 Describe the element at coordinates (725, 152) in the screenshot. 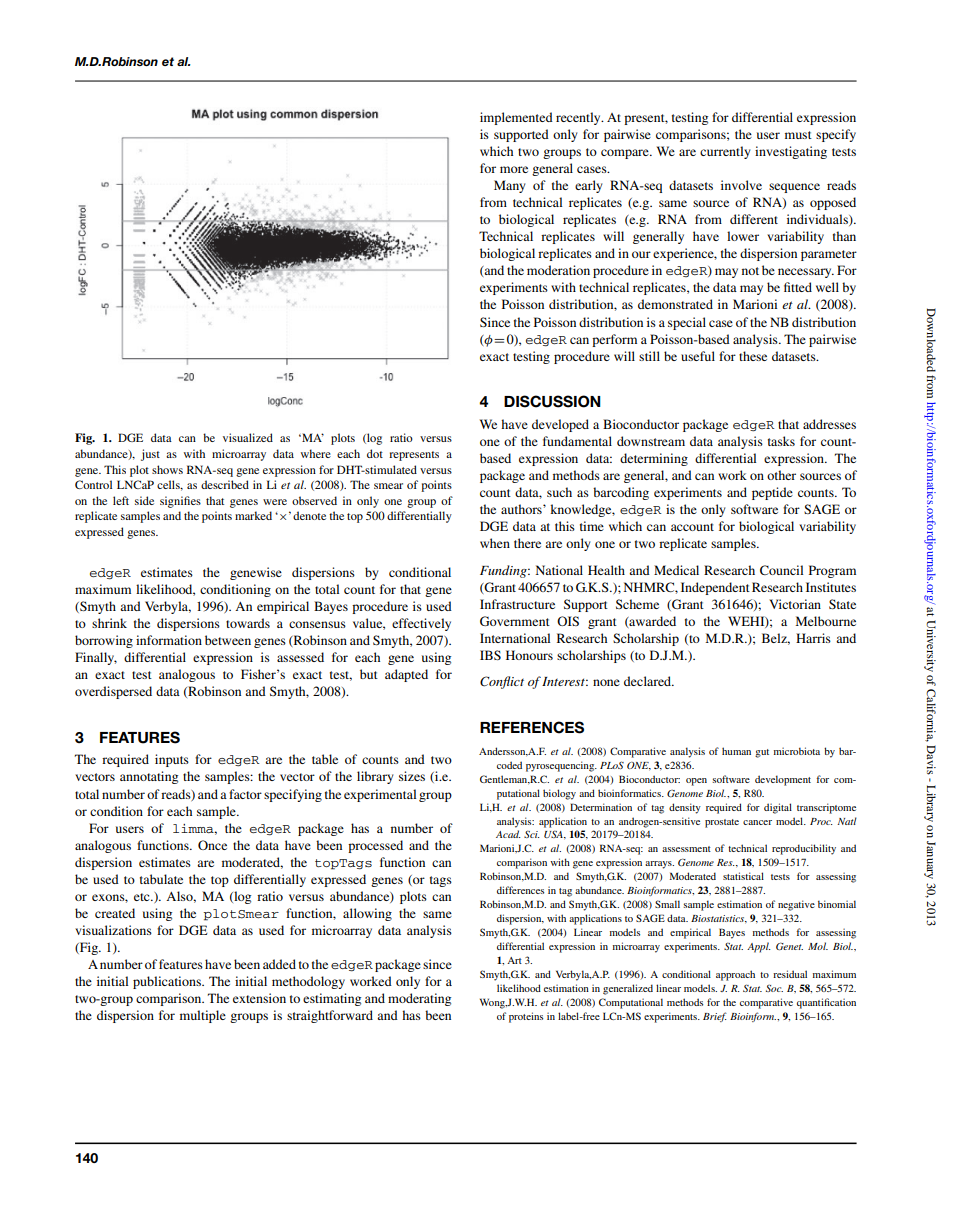

I see `currently` at that location.
